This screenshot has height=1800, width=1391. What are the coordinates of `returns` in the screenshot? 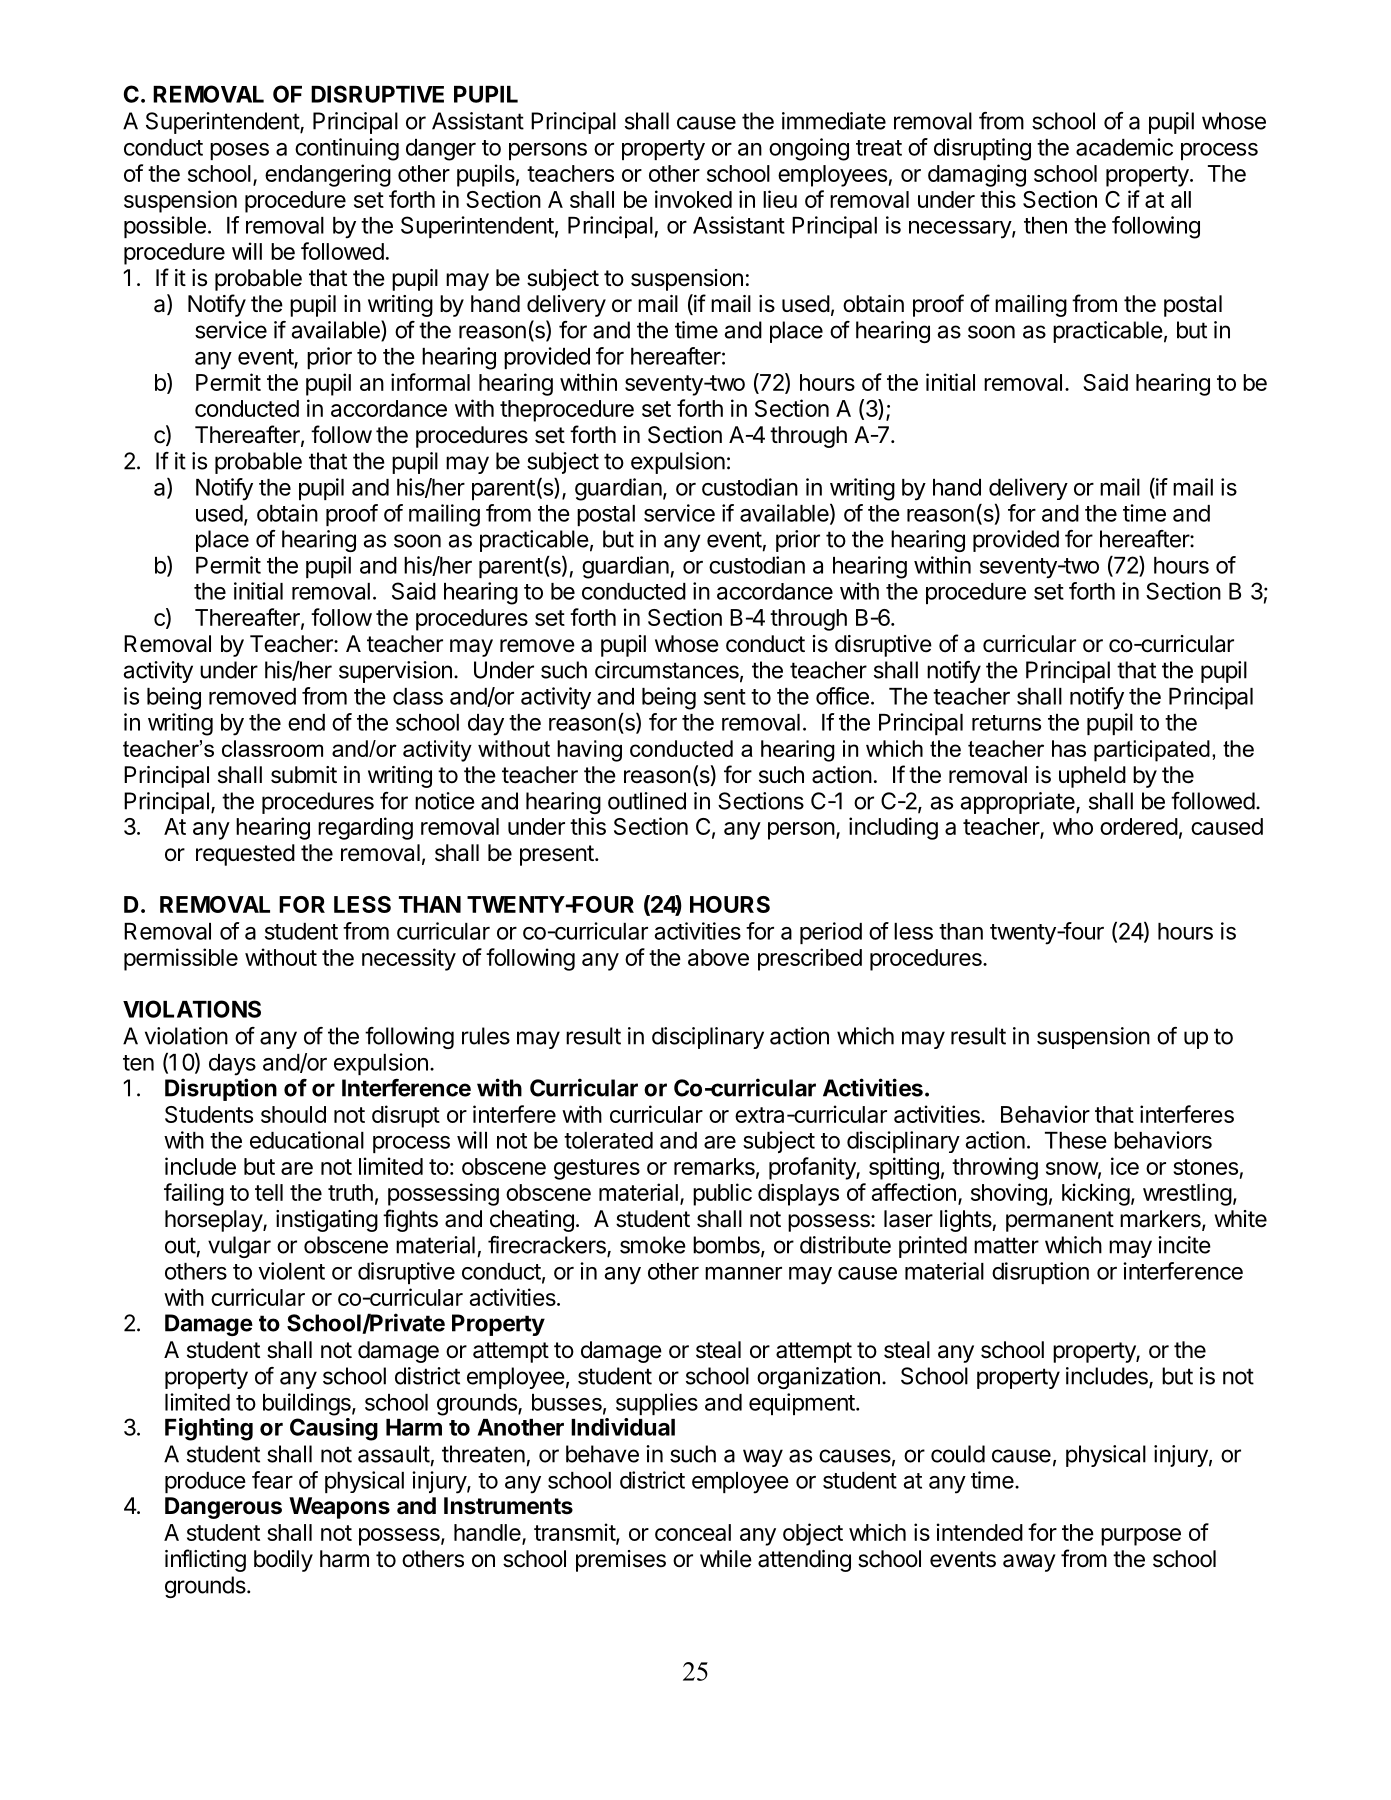 It's located at (1006, 723).
